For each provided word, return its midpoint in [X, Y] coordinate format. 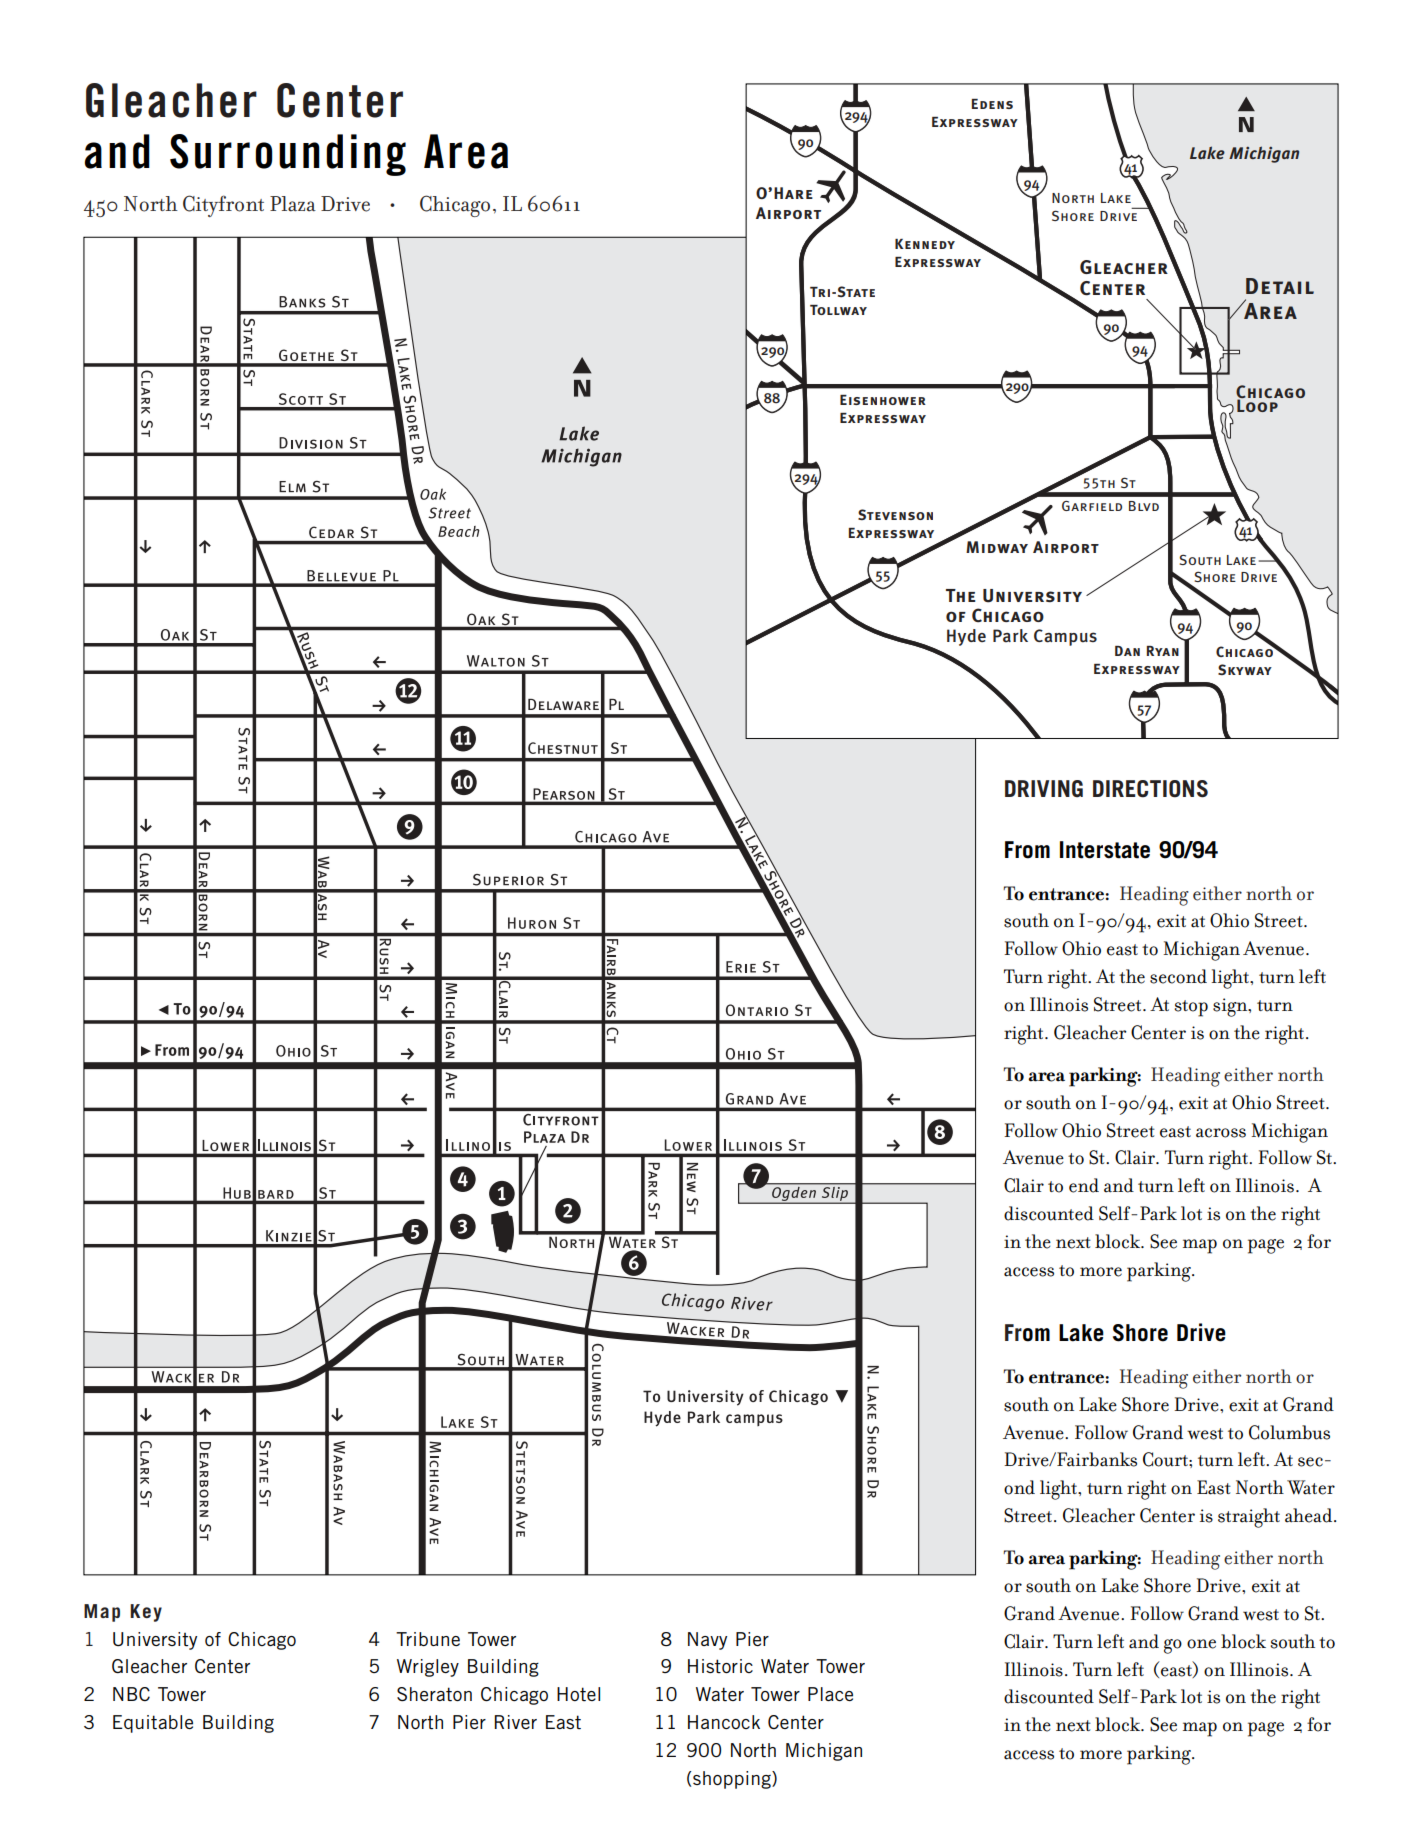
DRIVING [1044, 789]
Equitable [153, 1724]
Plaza [293, 204]
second [1178, 976]
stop [1191, 1008]
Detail [1280, 286]
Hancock [724, 1722]
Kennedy [925, 244]
